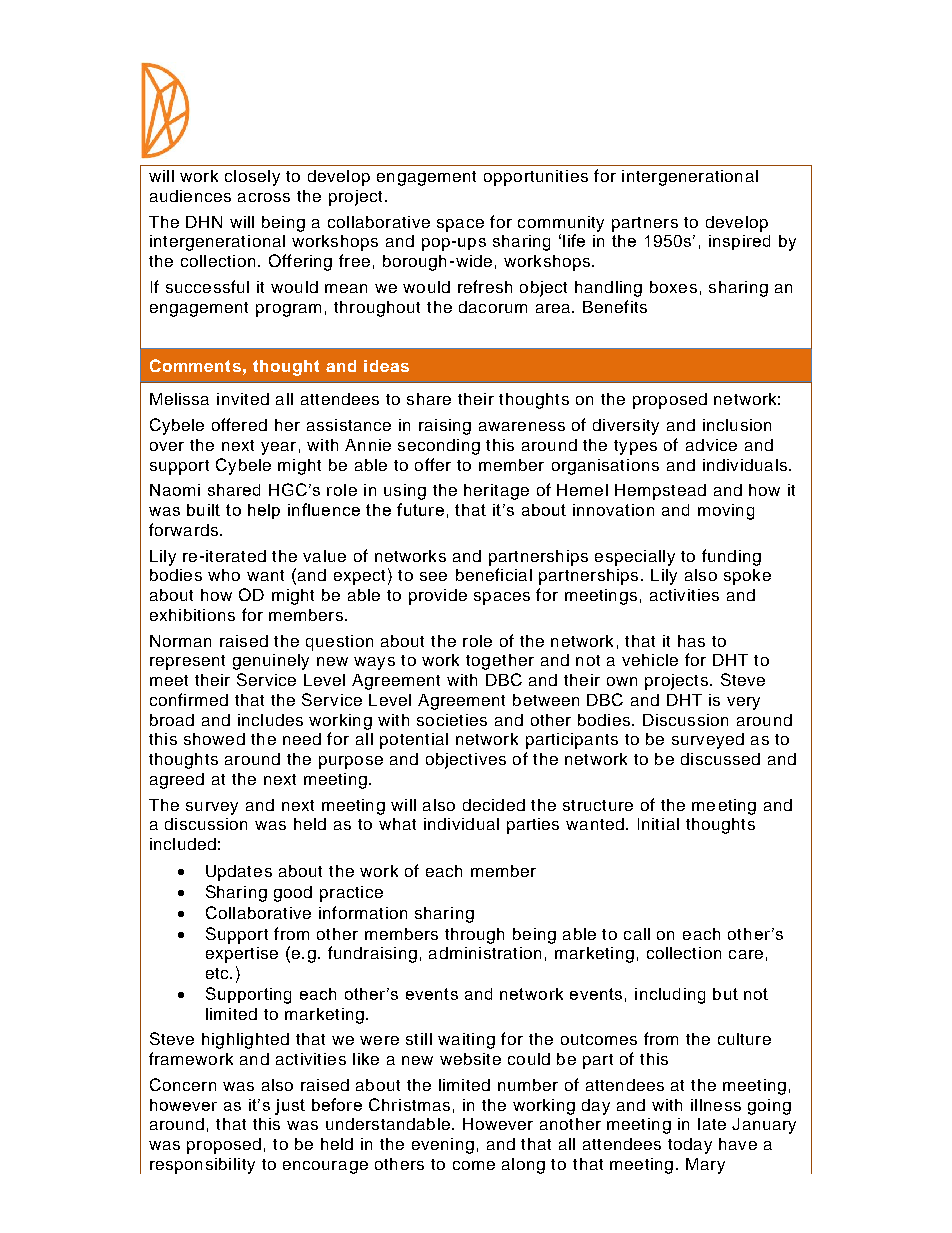  I want to click on opportunities, so click(536, 178).
